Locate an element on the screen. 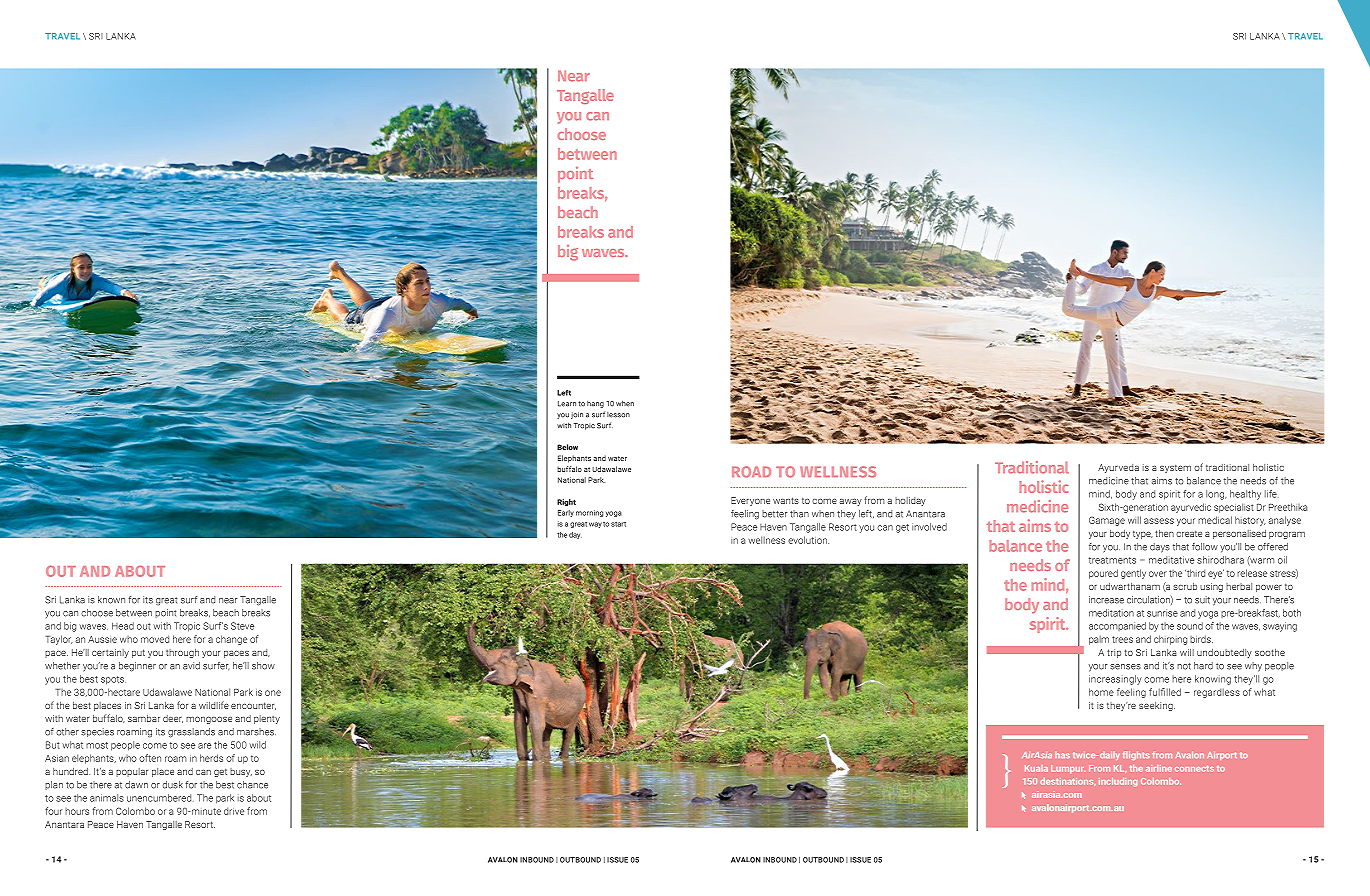  destinations is located at coordinates (1067, 782).
